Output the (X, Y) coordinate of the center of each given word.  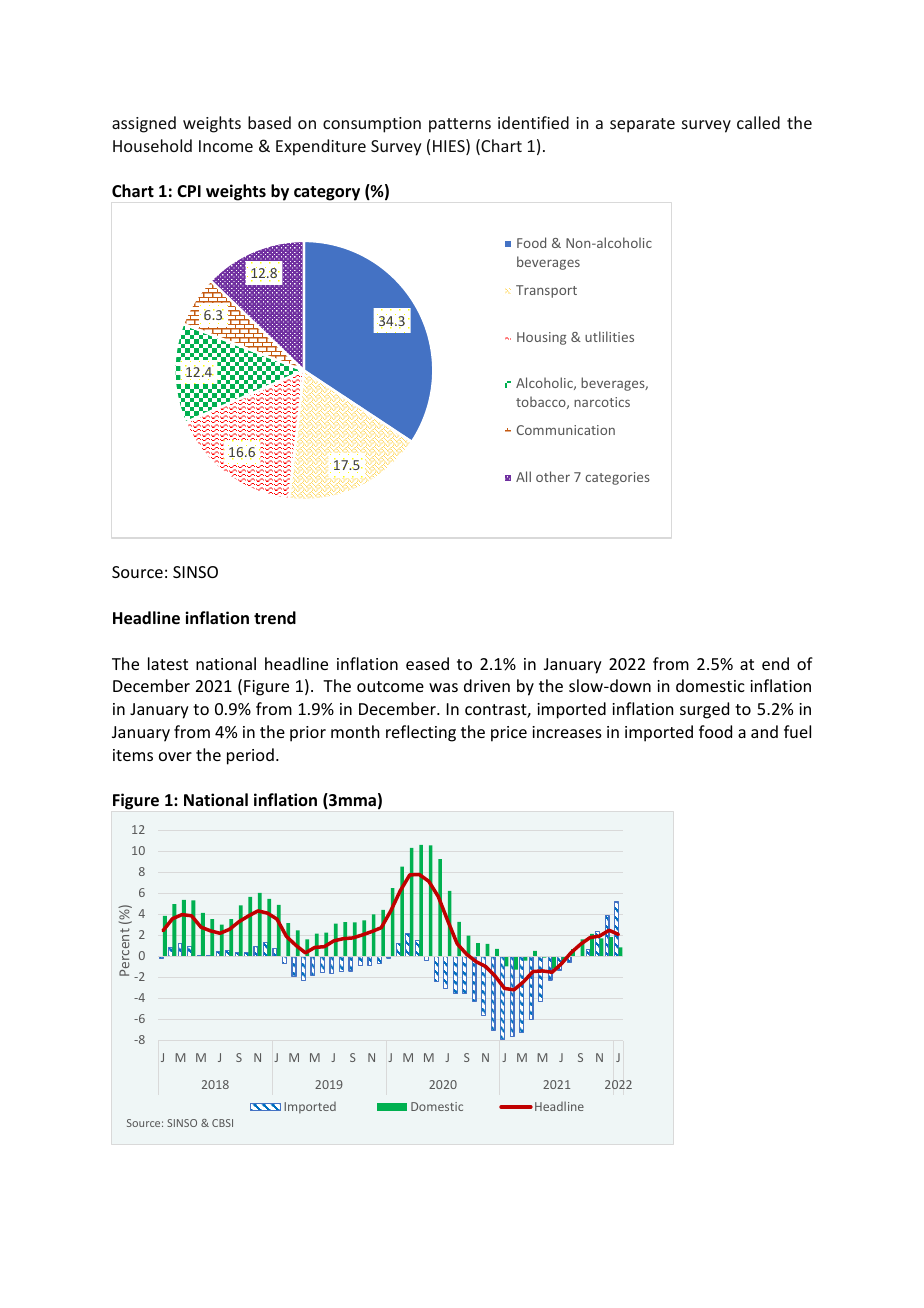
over (175, 756)
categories (617, 478)
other (553, 476)
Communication (566, 430)
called (758, 122)
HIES (450, 147)
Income (226, 146)
